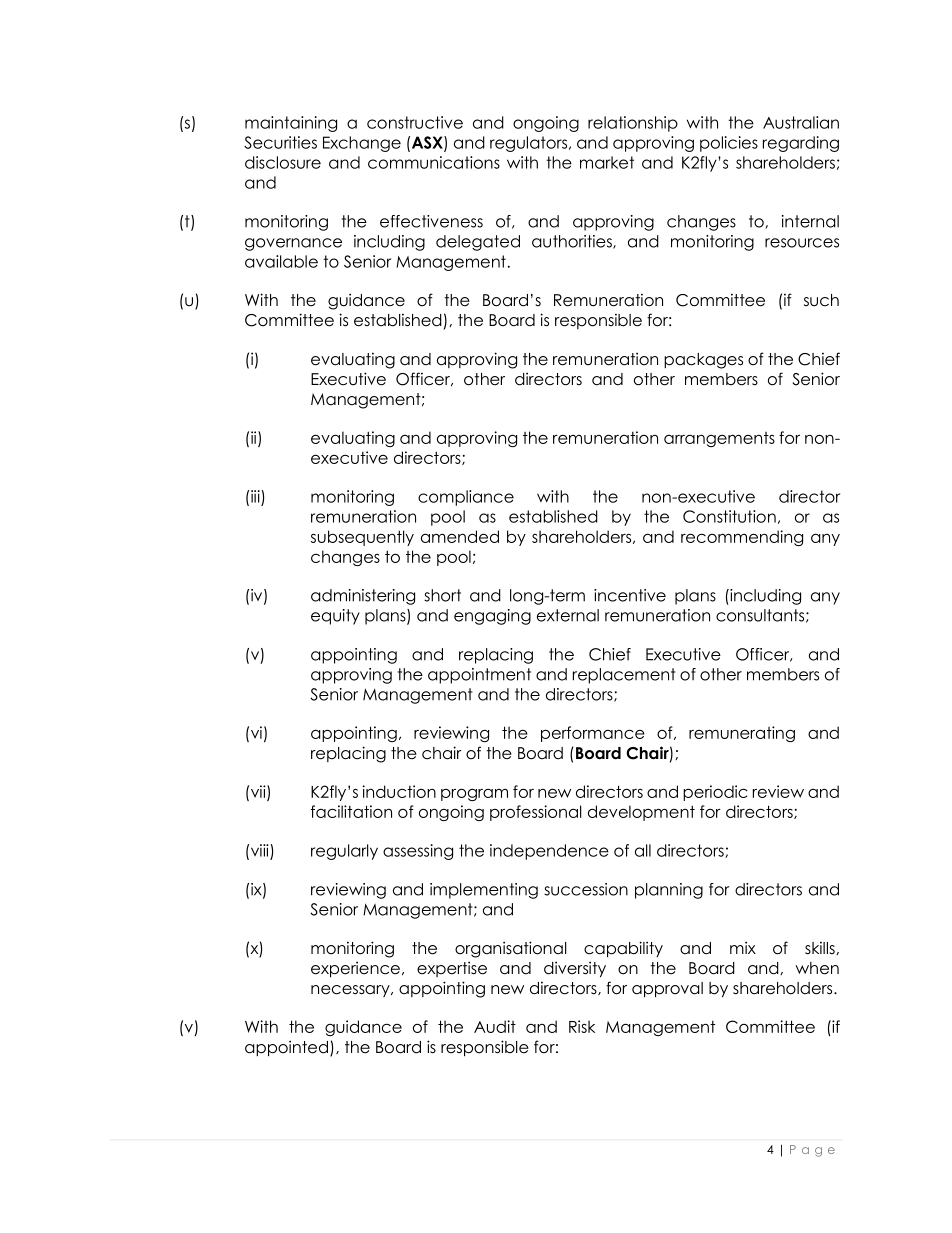 The width and height of the document is (952, 1233). I want to click on regulators, so click(530, 144).
